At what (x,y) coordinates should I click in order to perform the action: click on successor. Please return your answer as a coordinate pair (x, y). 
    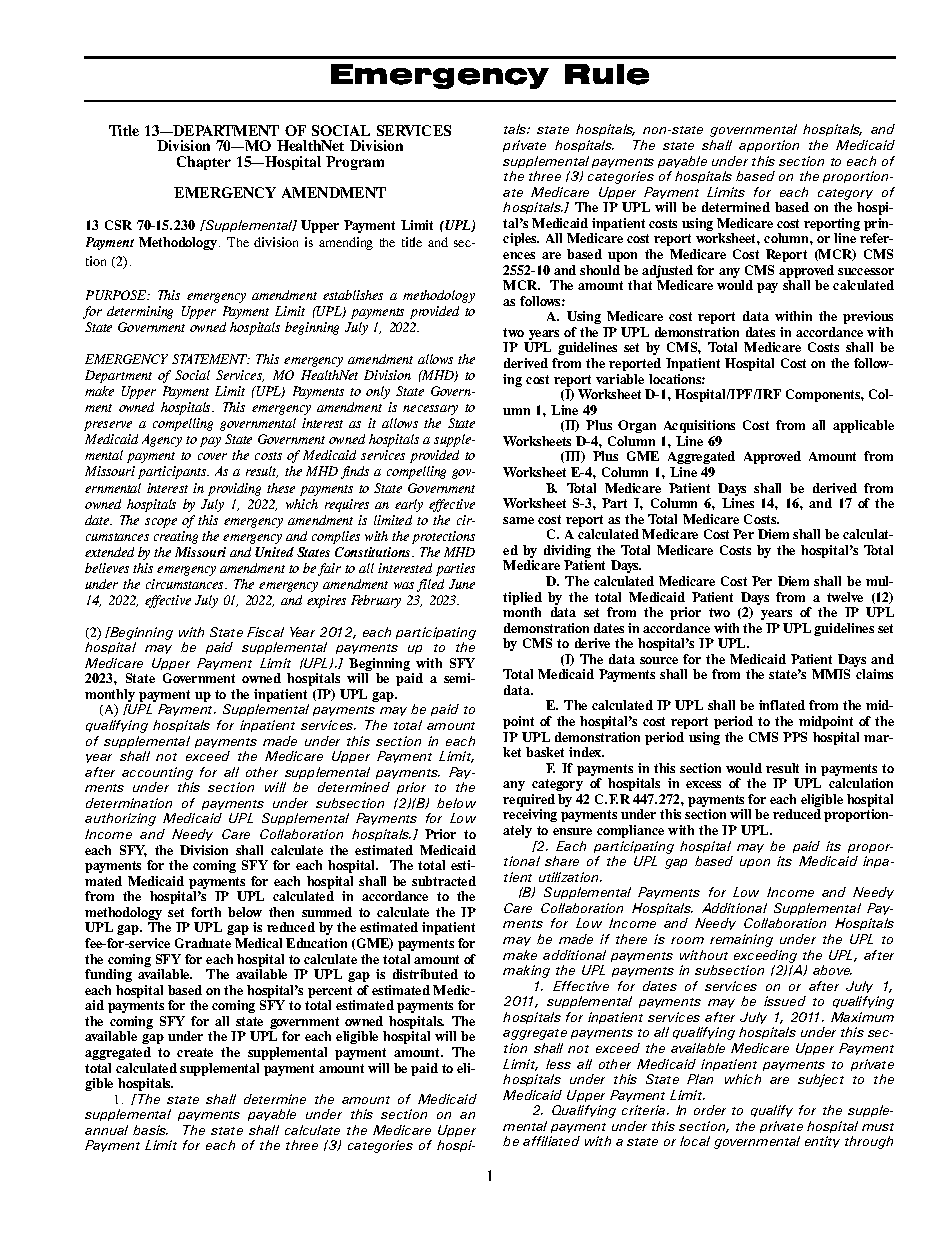
    Looking at the image, I should click on (866, 271).
